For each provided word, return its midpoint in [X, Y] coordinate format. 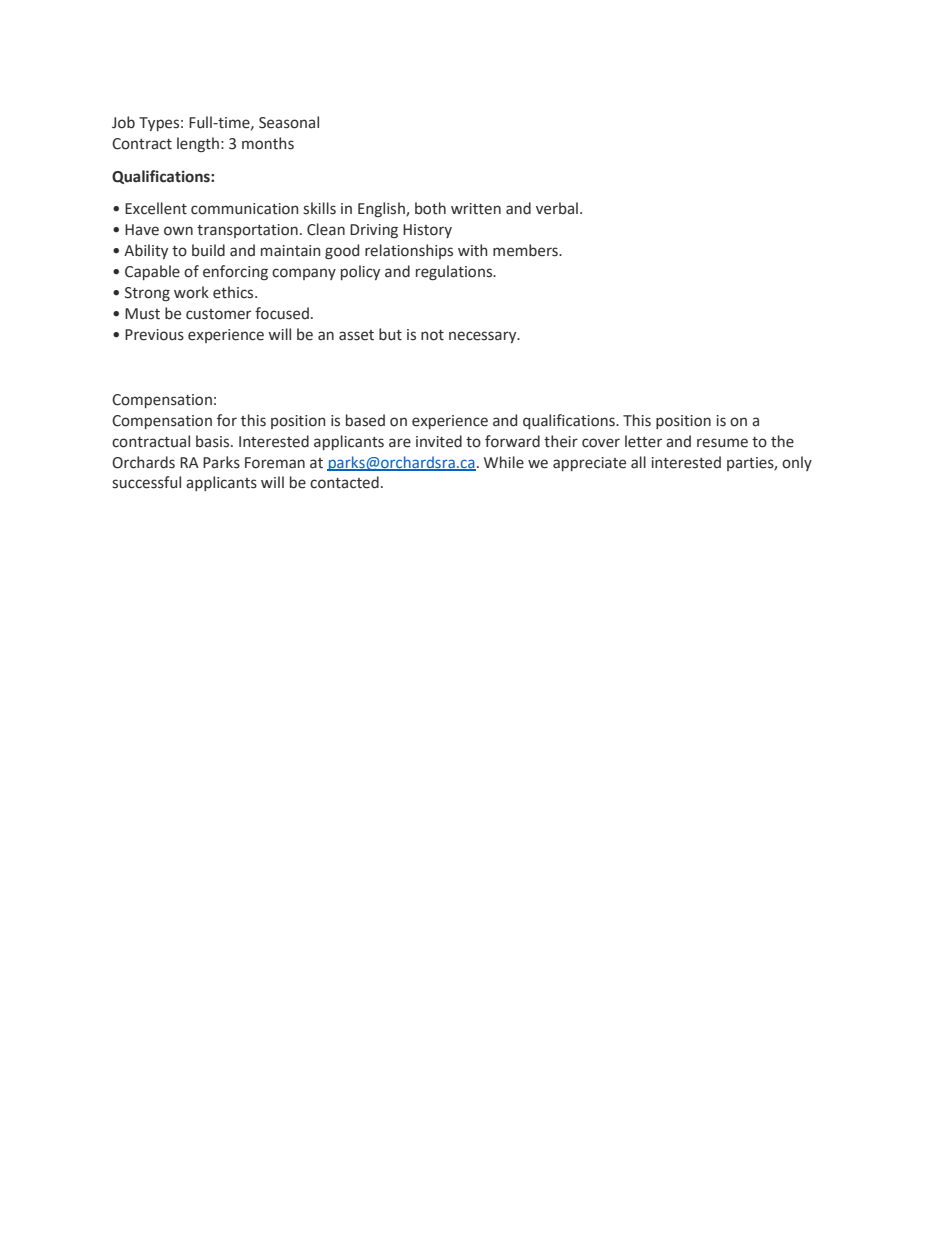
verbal [557, 208]
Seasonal [289, 122]
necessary [484, 337]
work [191, 292]
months [268, 143]
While [504, 462]
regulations [455, 272]
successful [146, 482]
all [638, 462]
